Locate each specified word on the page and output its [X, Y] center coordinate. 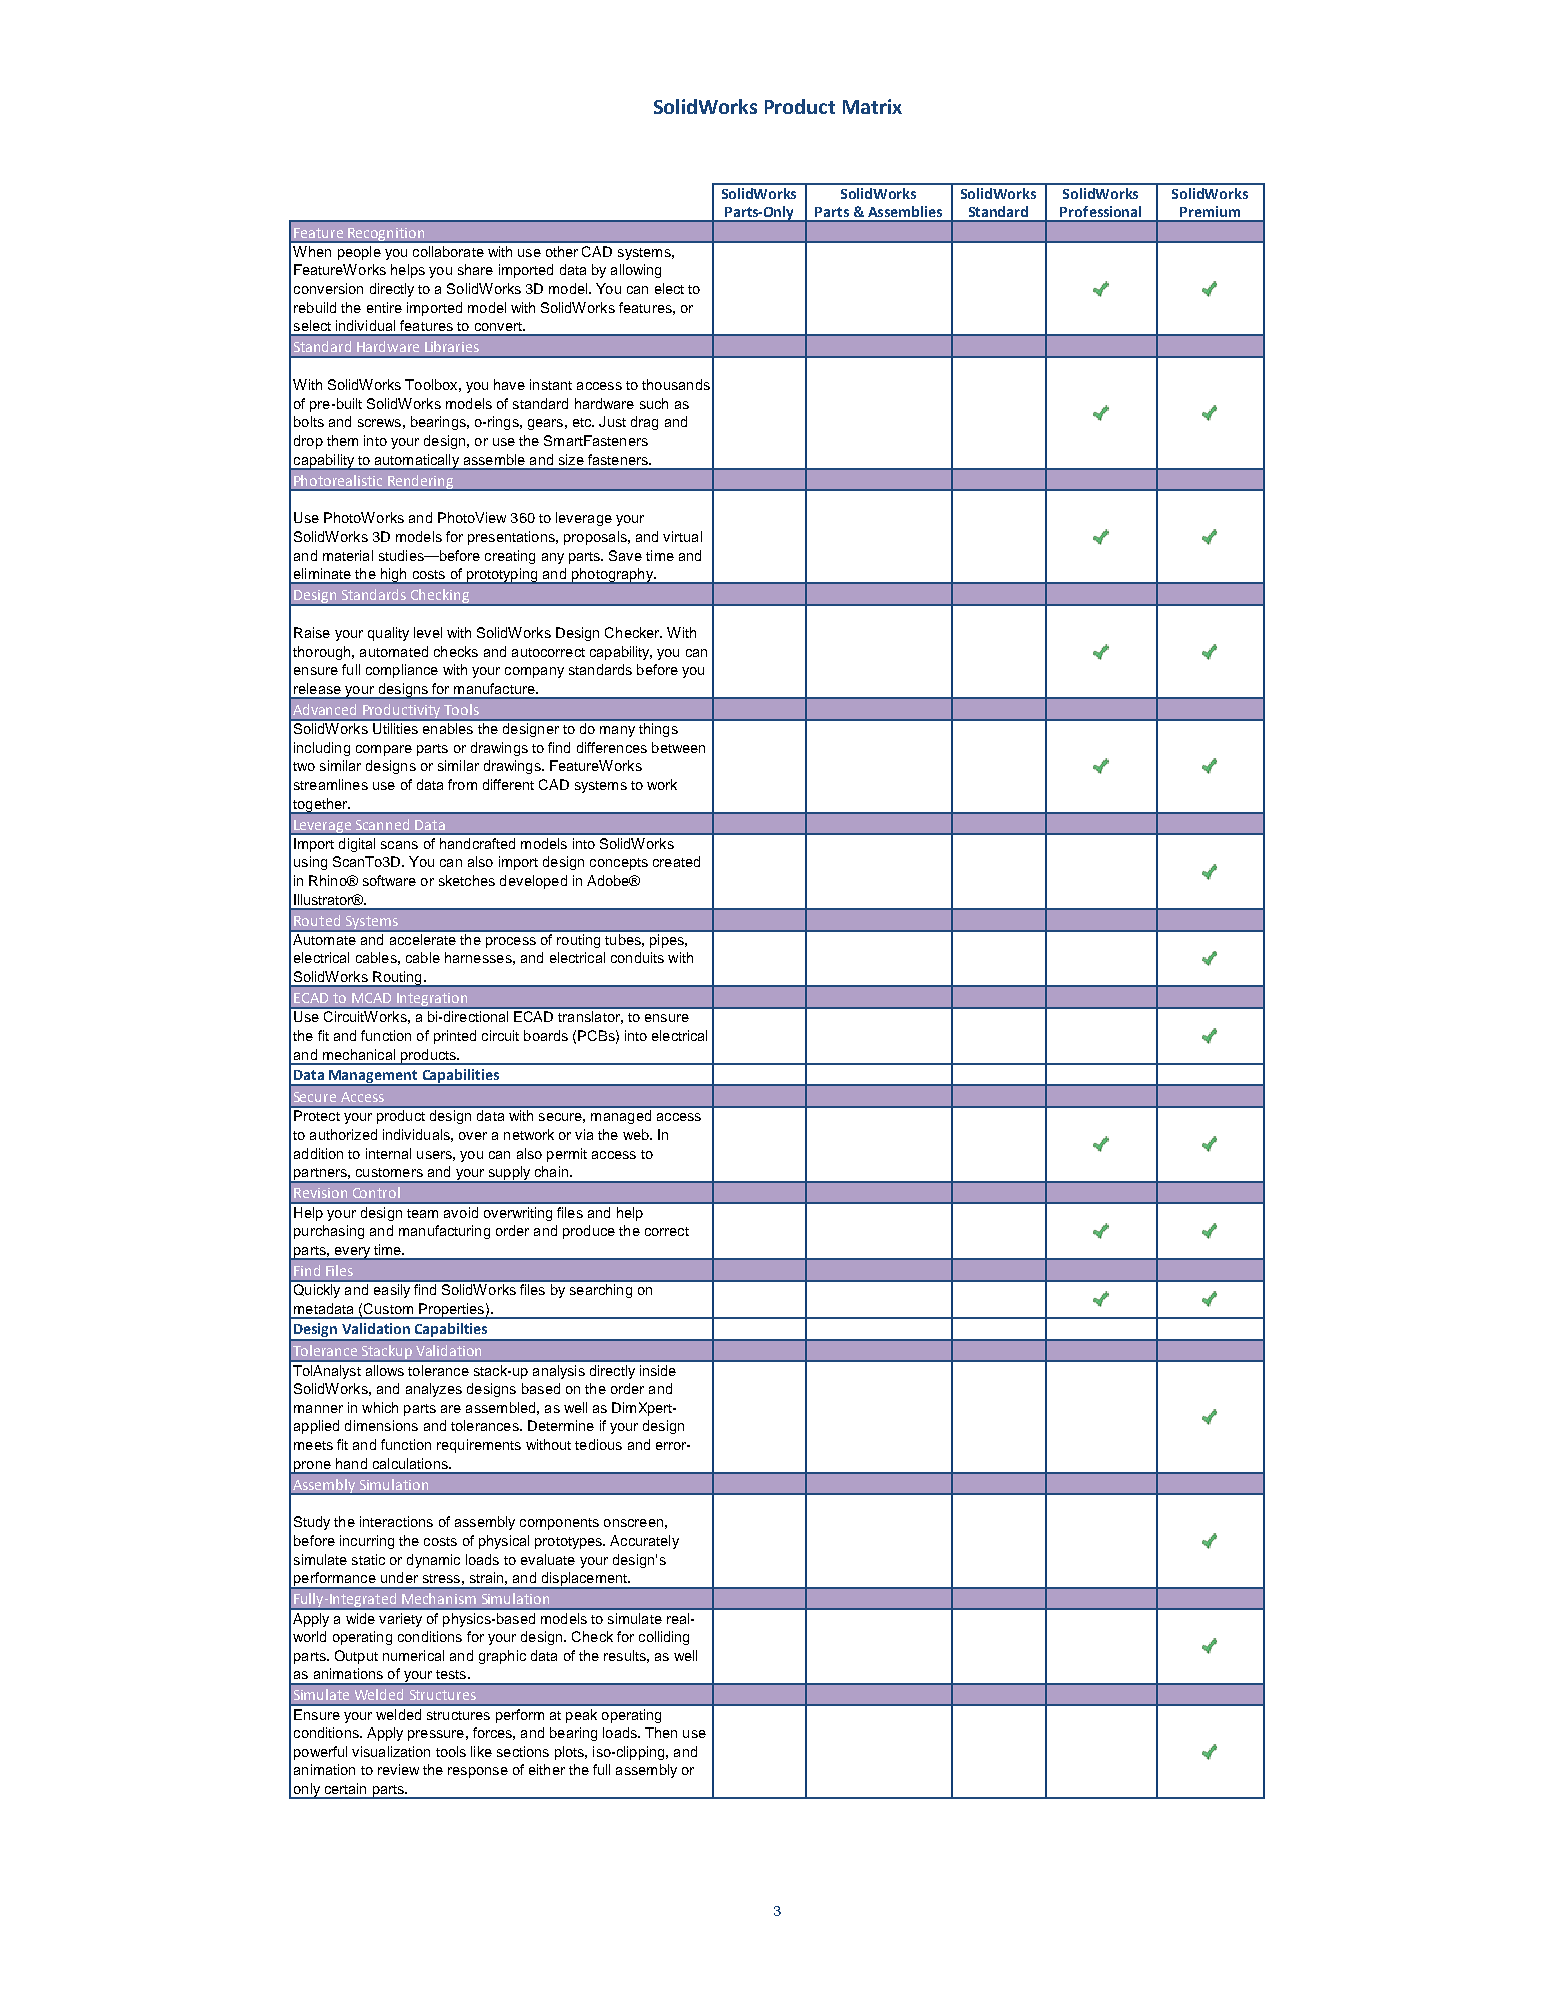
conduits [637, 957]
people [359, 253]
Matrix [872, 106]
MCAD [371, 998]
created [676, 861]
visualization [391, 1751]
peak [581, 1716]
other [562, 251]
